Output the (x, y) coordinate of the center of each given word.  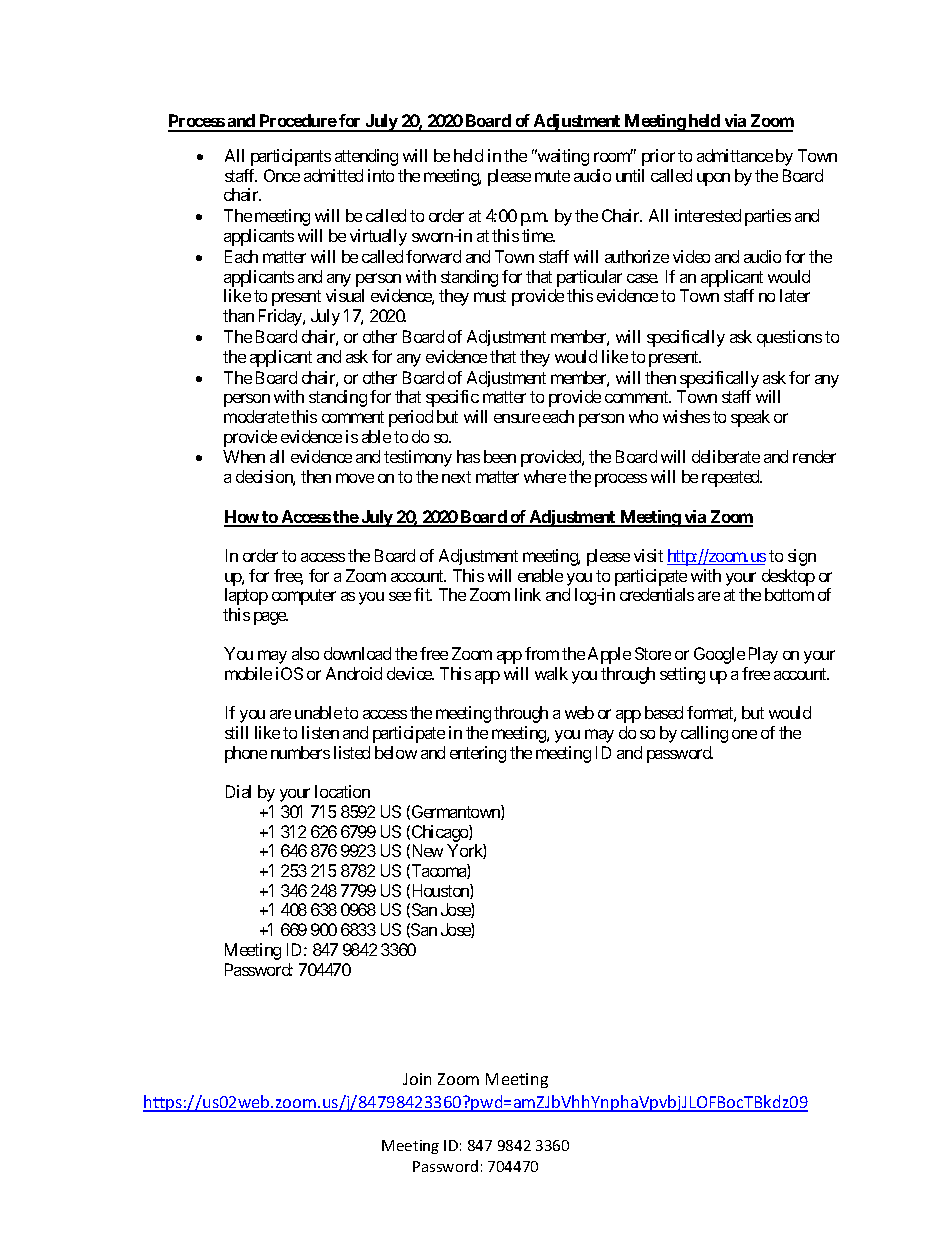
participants (291, 157)
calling (704, 734)
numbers (300, 752)
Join (417, 1079)
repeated (732, 478)
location (342, 791)
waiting (562, 157)
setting (682, 675)
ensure (517, 418)
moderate (256, 416)
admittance (735, 155)
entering (478, 754)
